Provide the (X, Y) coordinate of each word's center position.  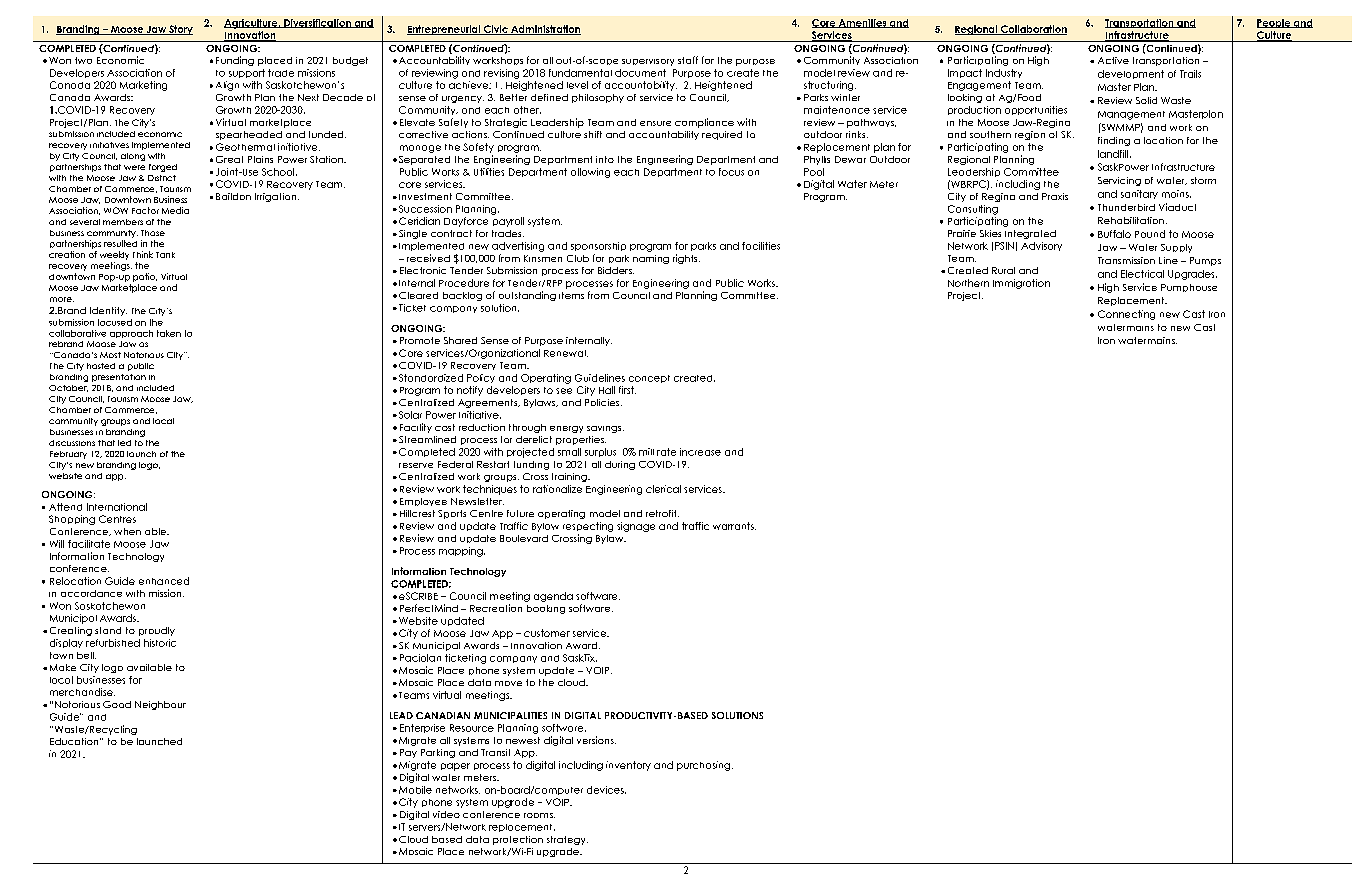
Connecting (1126, 315)
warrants (734, 526)
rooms (539, 815)
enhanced (164, 581)
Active (1113, 60)
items (571, 295)
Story (180, 30)
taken (169, 333)
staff (688, 60)
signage (636, 527)
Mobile (415, 790)
